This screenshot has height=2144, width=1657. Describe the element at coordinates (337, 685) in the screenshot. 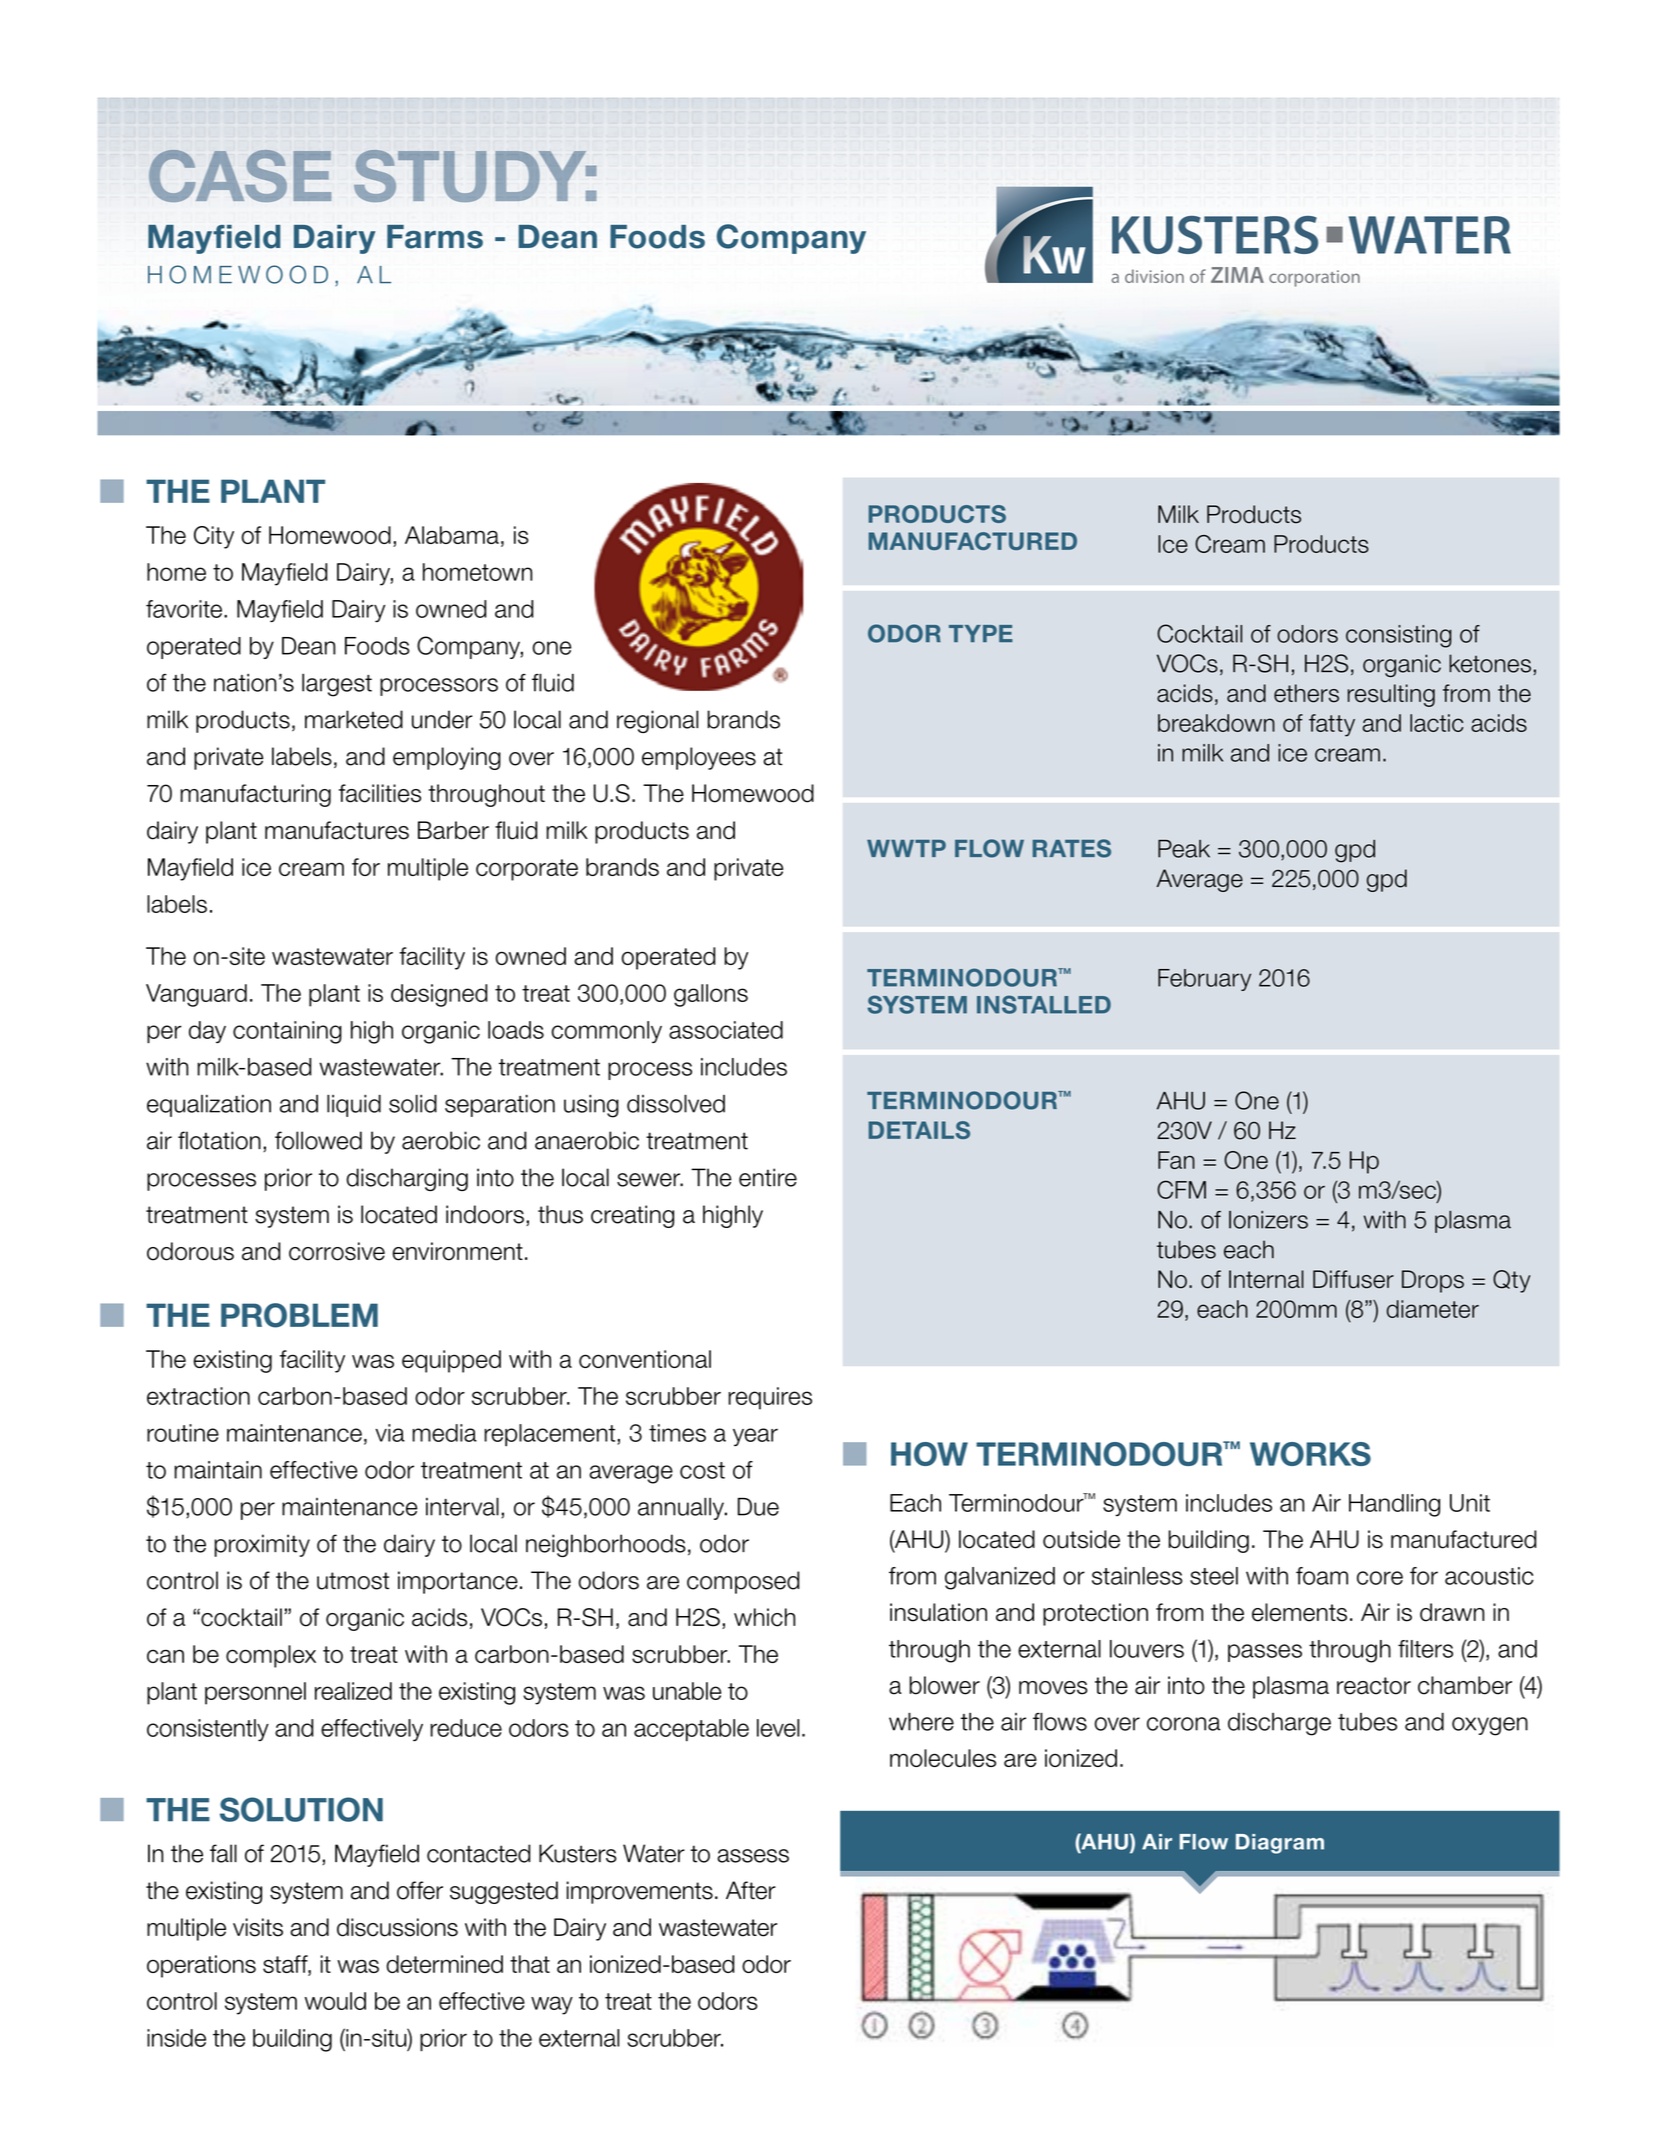

I see `largest` at that location.
